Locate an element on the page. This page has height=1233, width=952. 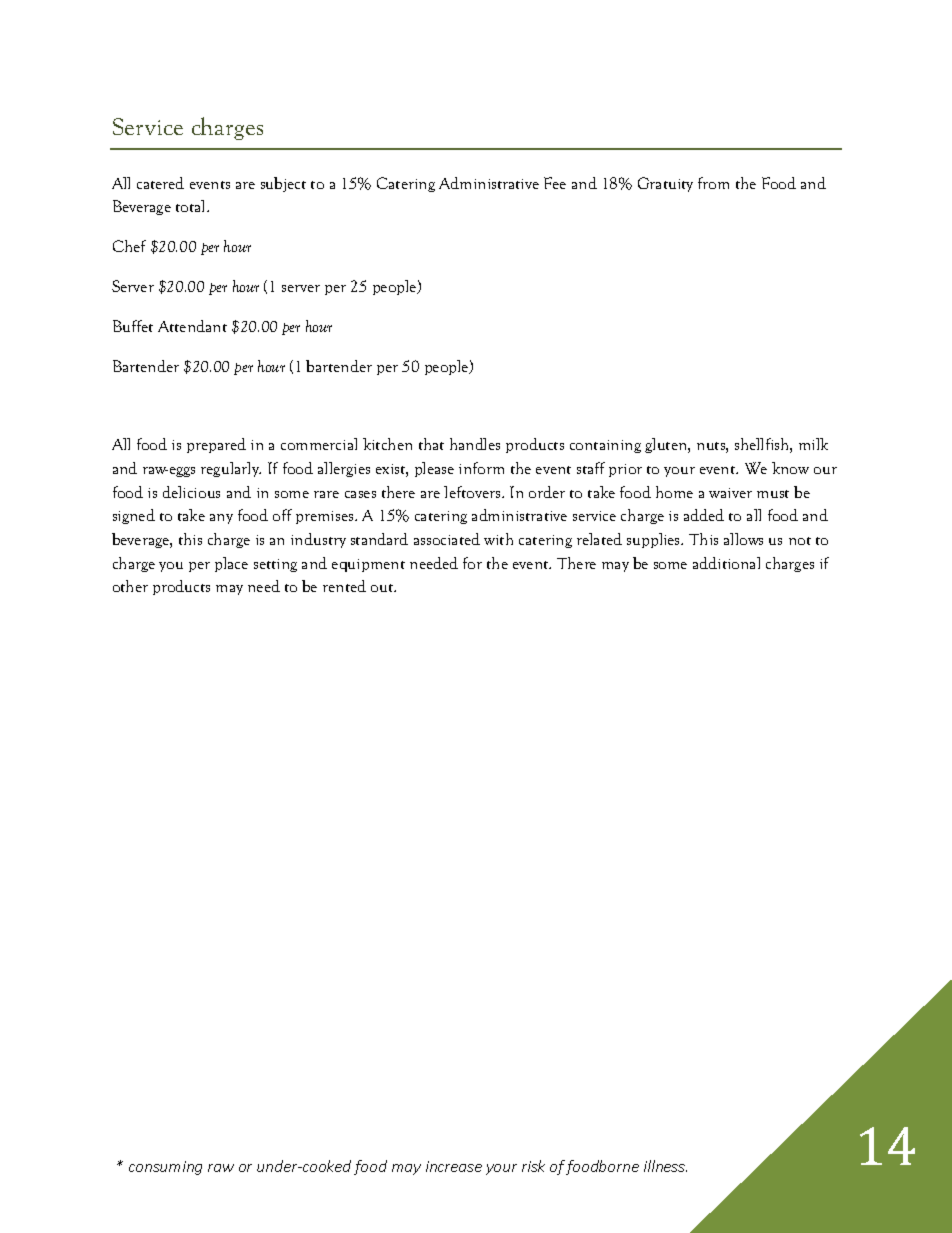
other is located at coordinates (130, 586).
